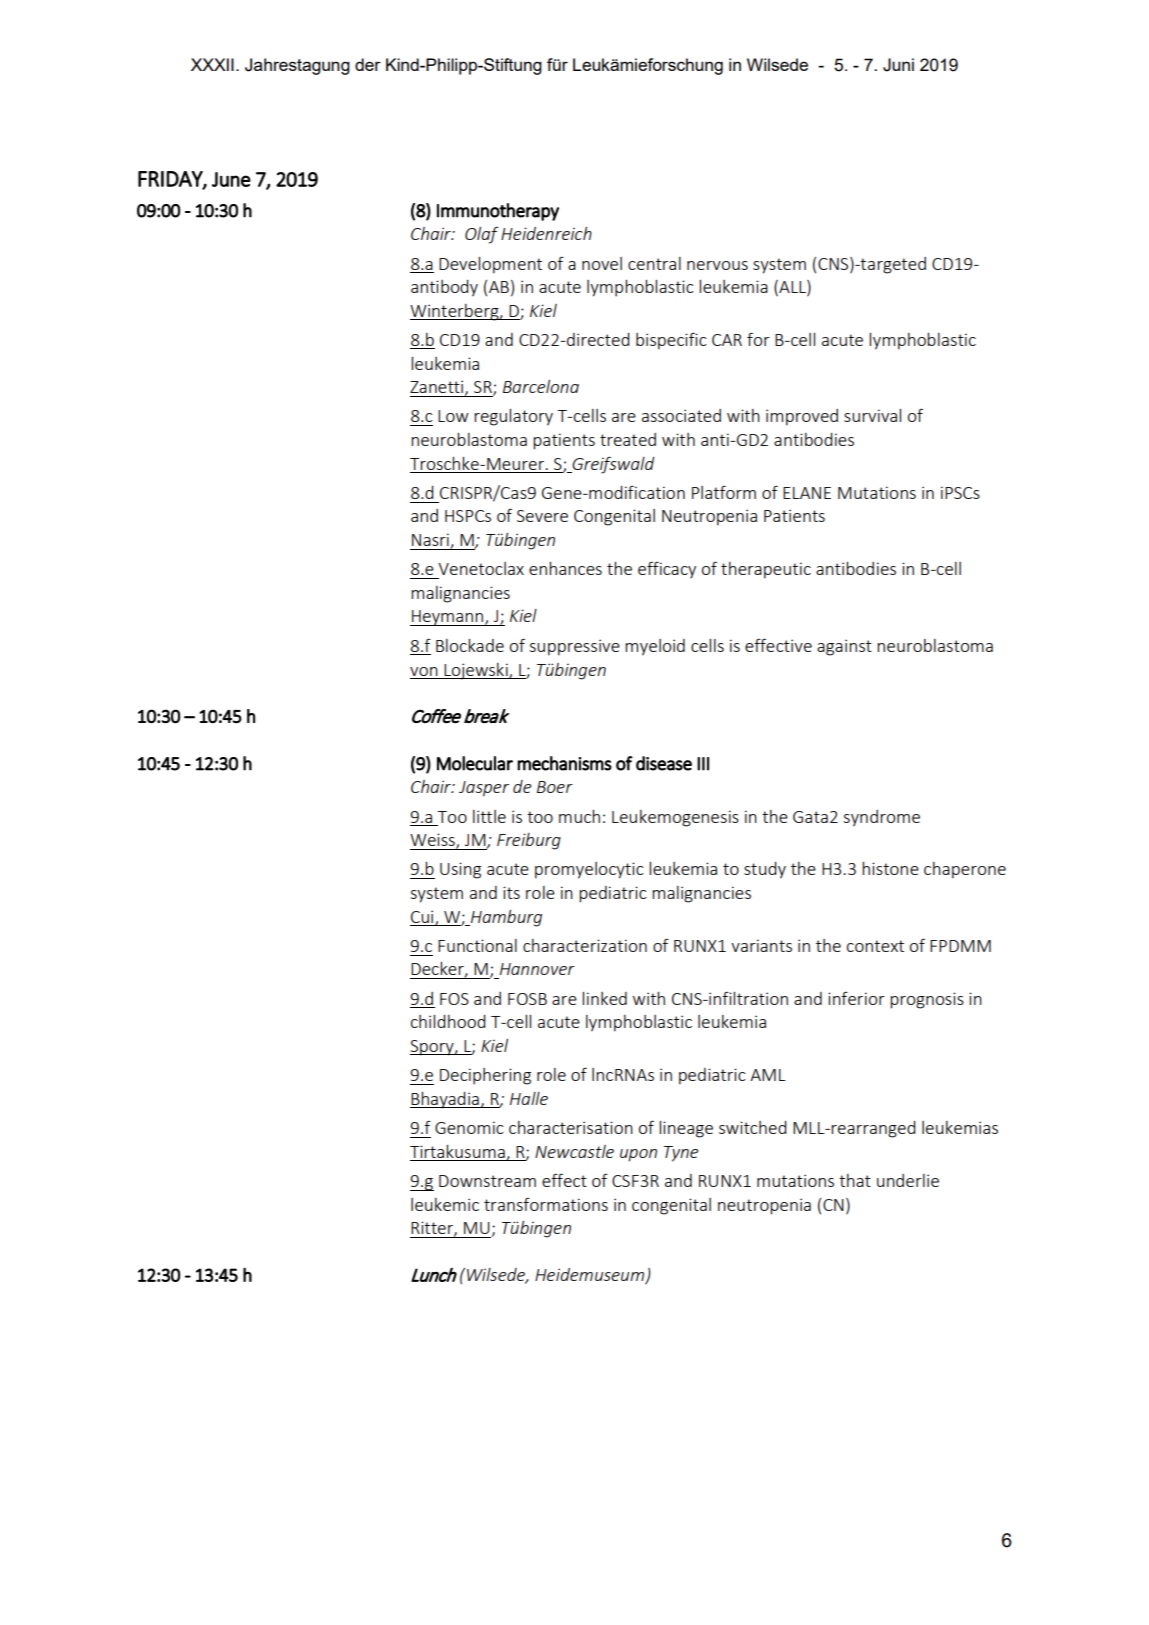 This document has width=1149, height=1625. What do you see at coordinates (433, 841) in the document?
I see `Weiss` at bounding box center [433, 841].
